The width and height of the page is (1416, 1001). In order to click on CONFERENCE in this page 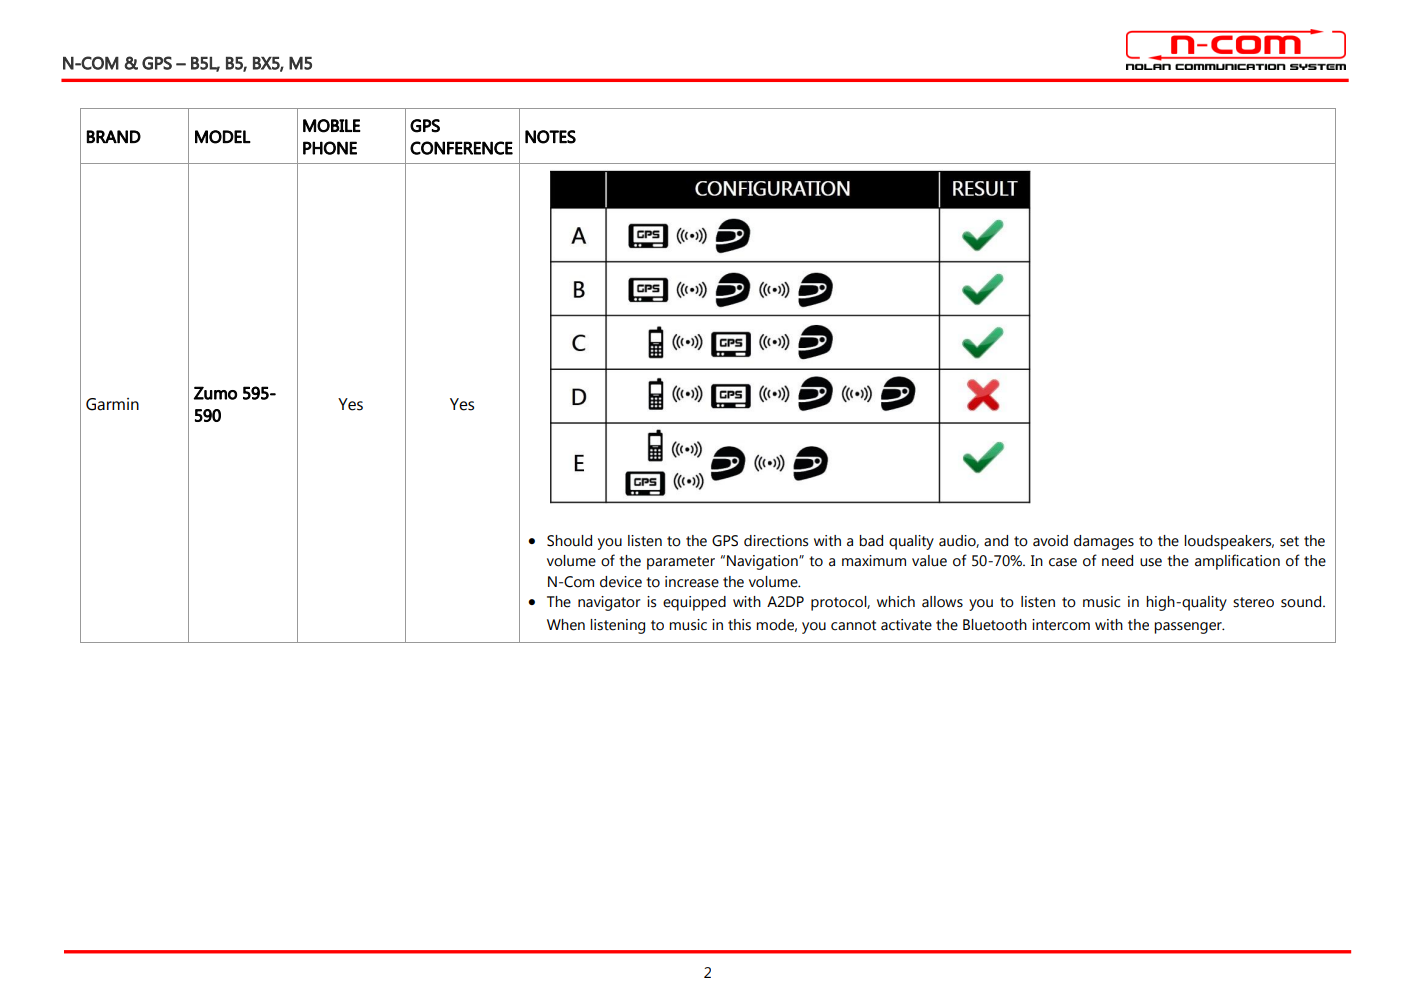, I will do `click(461, 148)`.
